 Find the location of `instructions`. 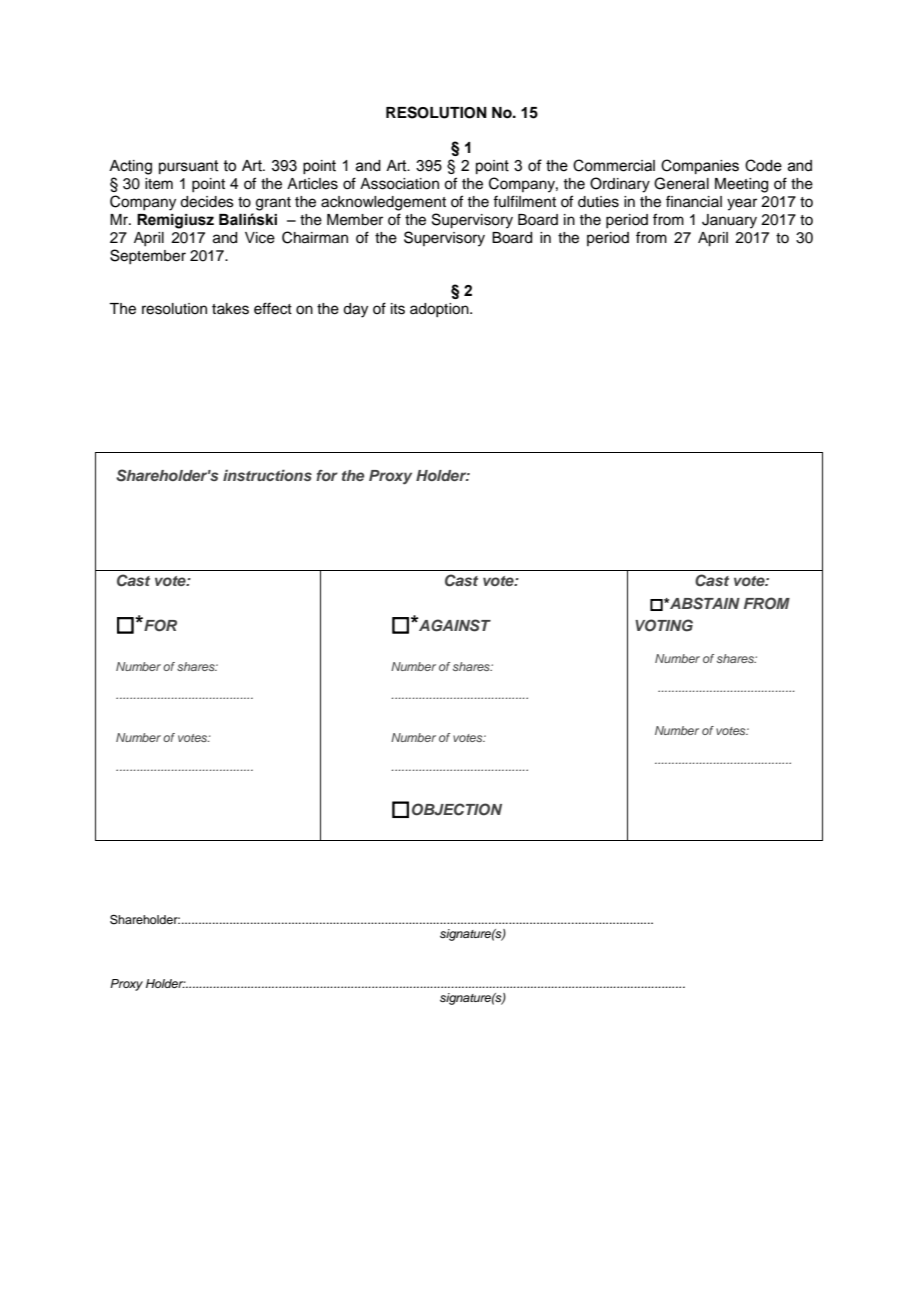

instructions is located at coordinates (267, 475).
